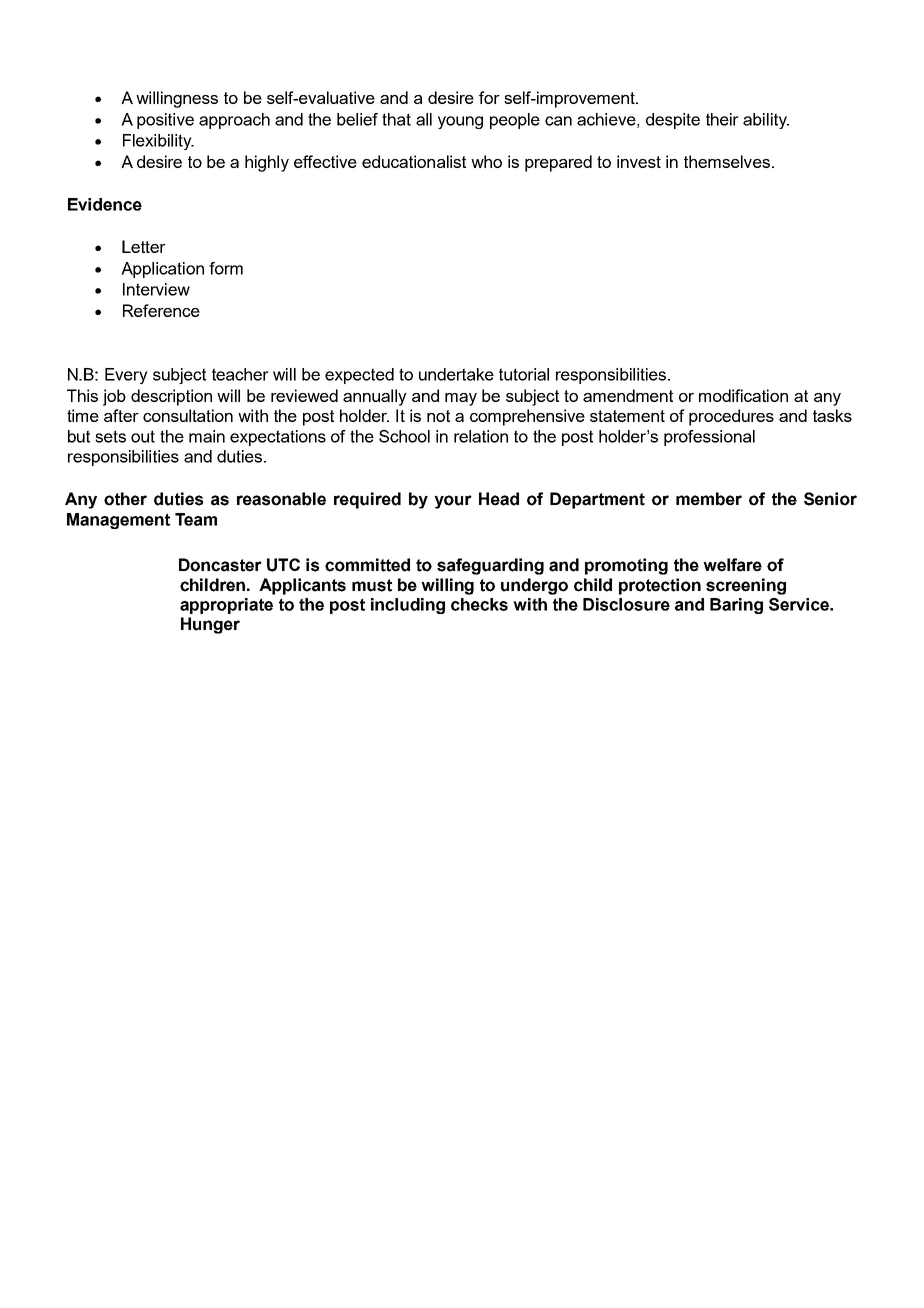  What do you see at coordinates (460, 122) in the screenshot?
I see `young` at bounding box center [460, 122].
